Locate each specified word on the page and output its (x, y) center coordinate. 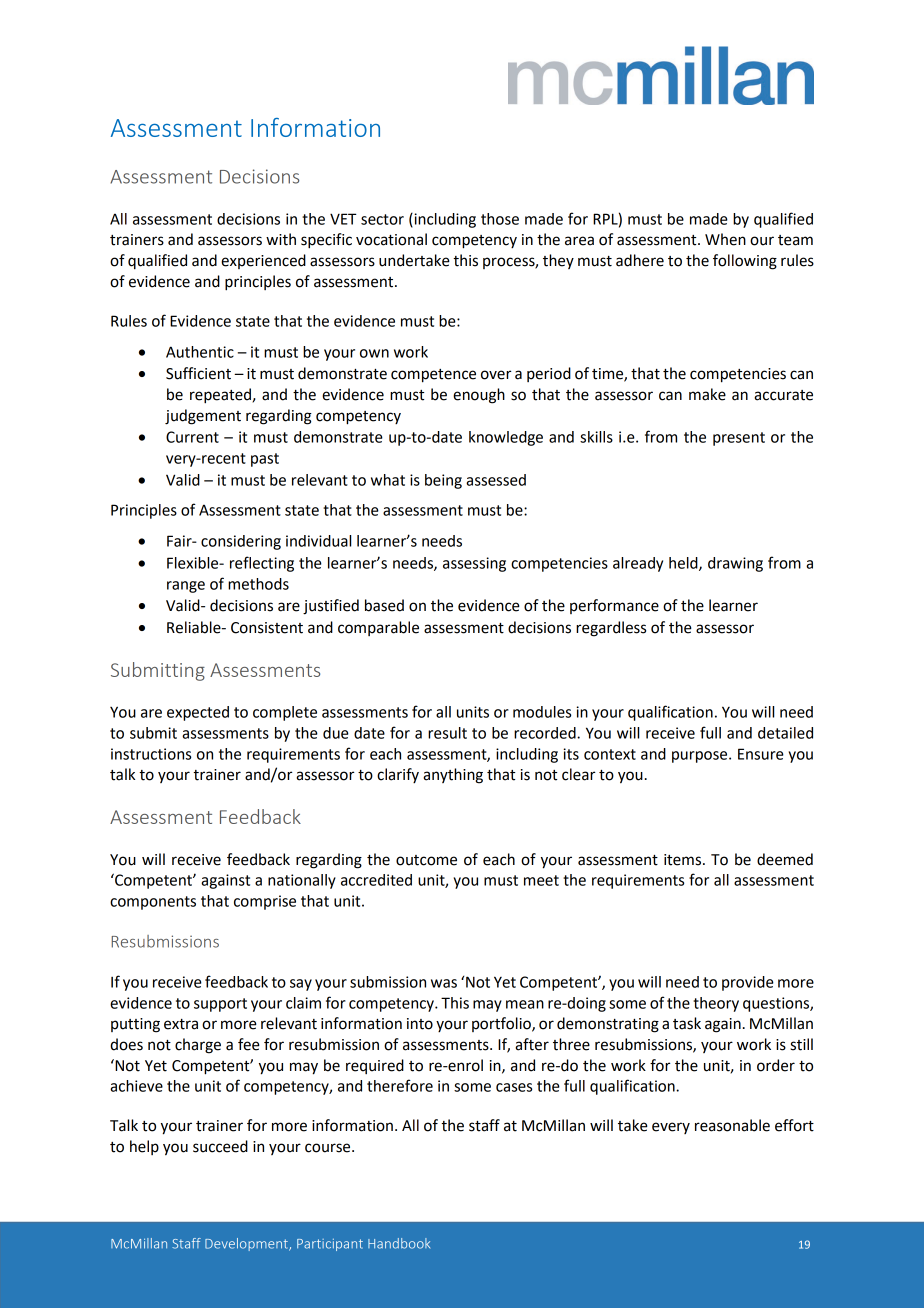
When (725, 239)
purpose (701, 757)
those (500, 219)
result (447, 733)
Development (247, 1244)
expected (198, 713)
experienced (263, 261)
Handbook (399, 1243)
